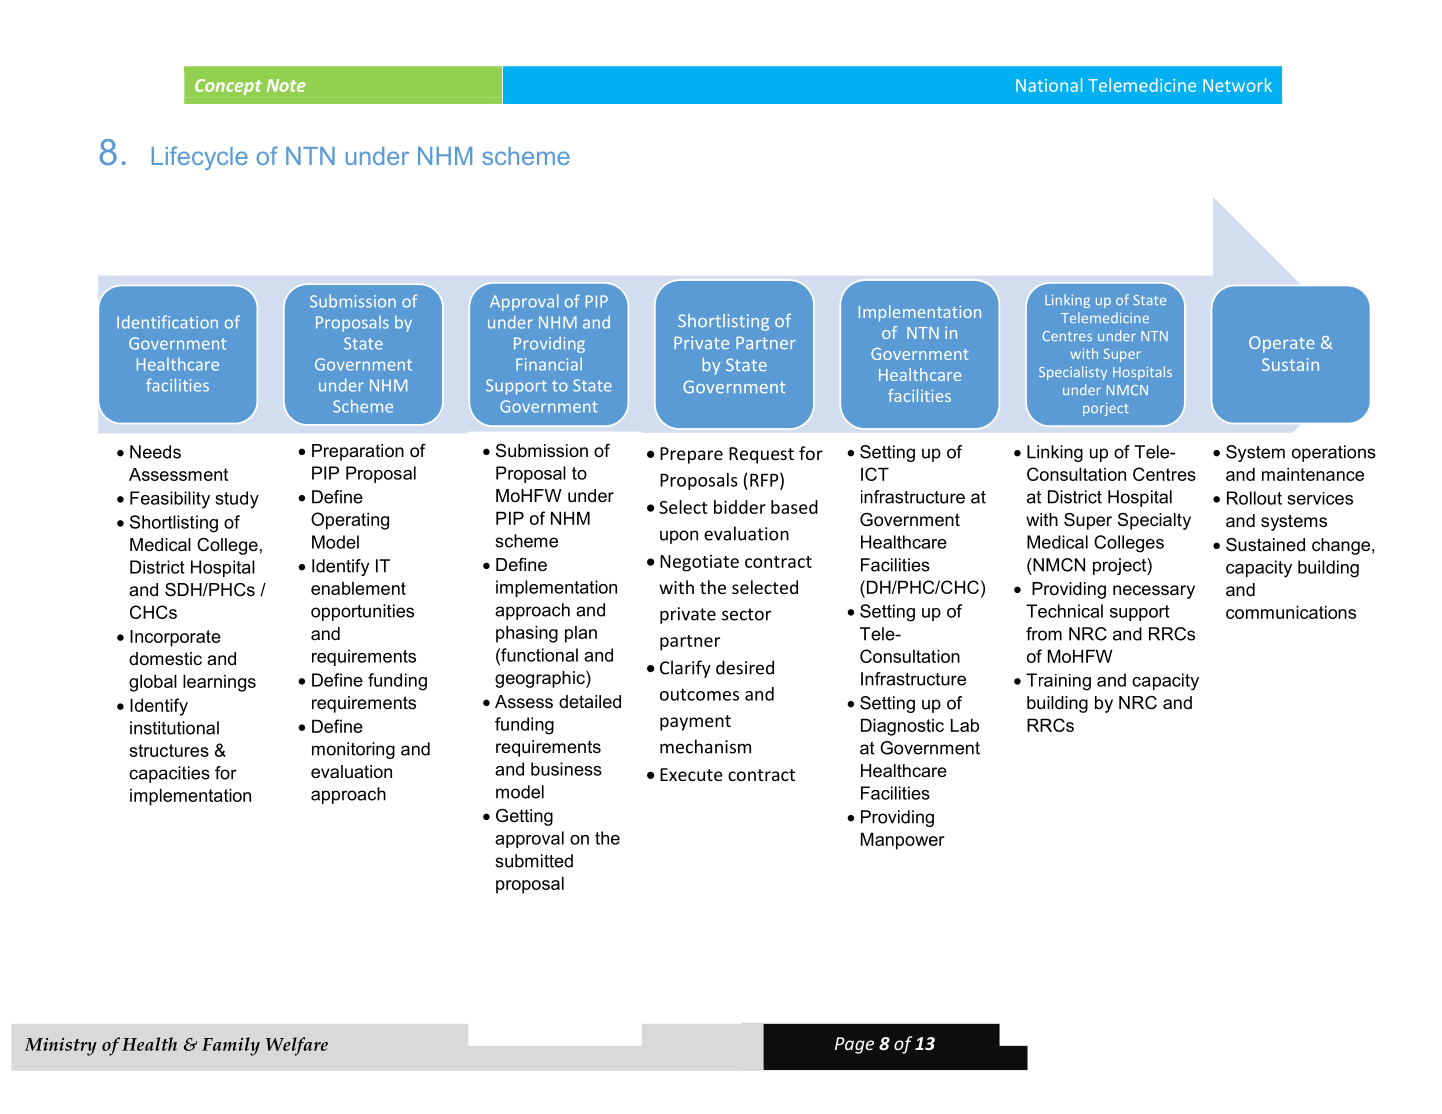  I want to click on National, so click(1049, 85).
